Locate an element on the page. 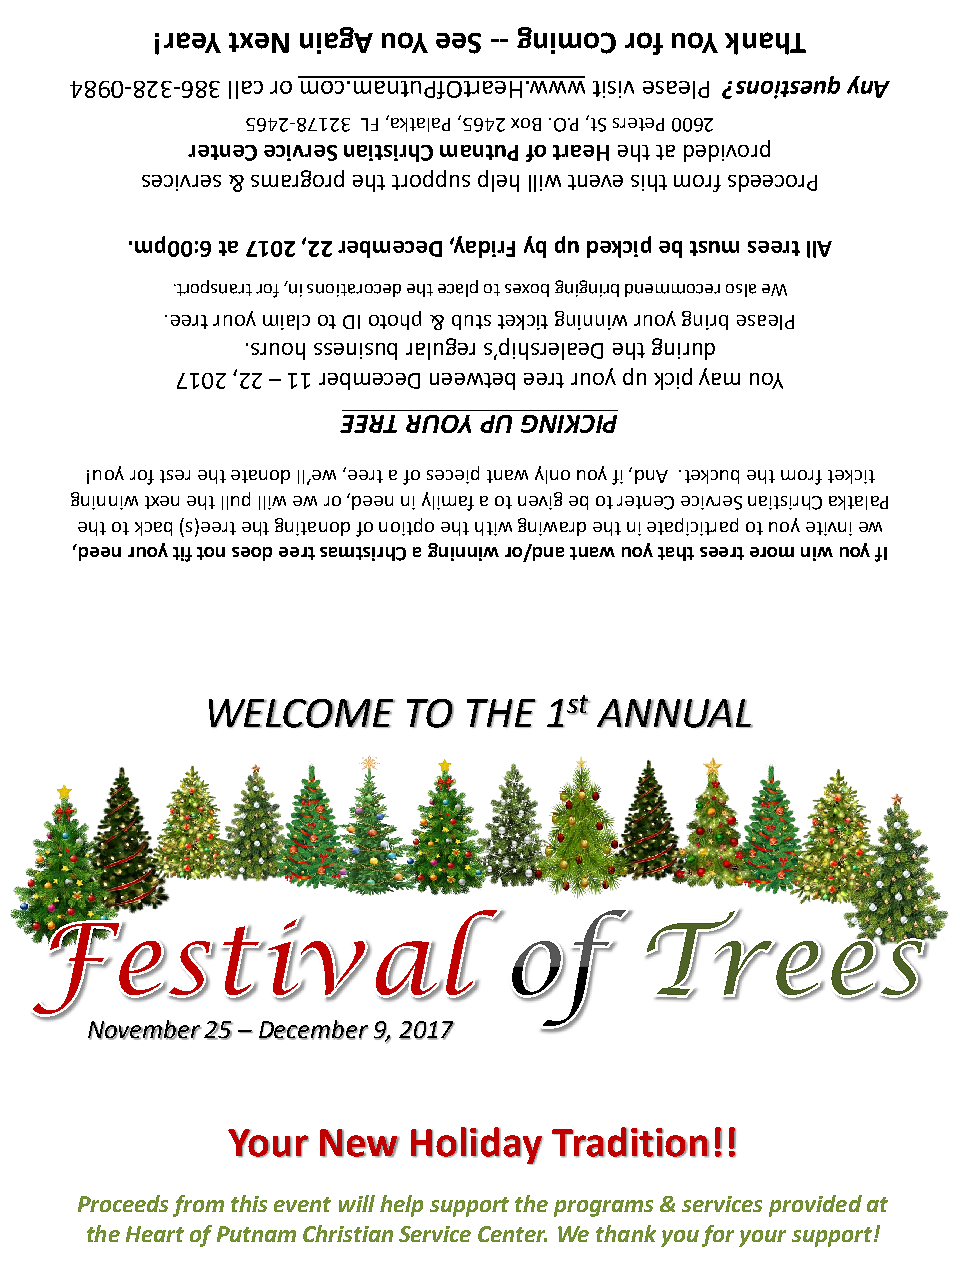 This document has height=1280, width=960. November is located at coordinates (145, 1030).
